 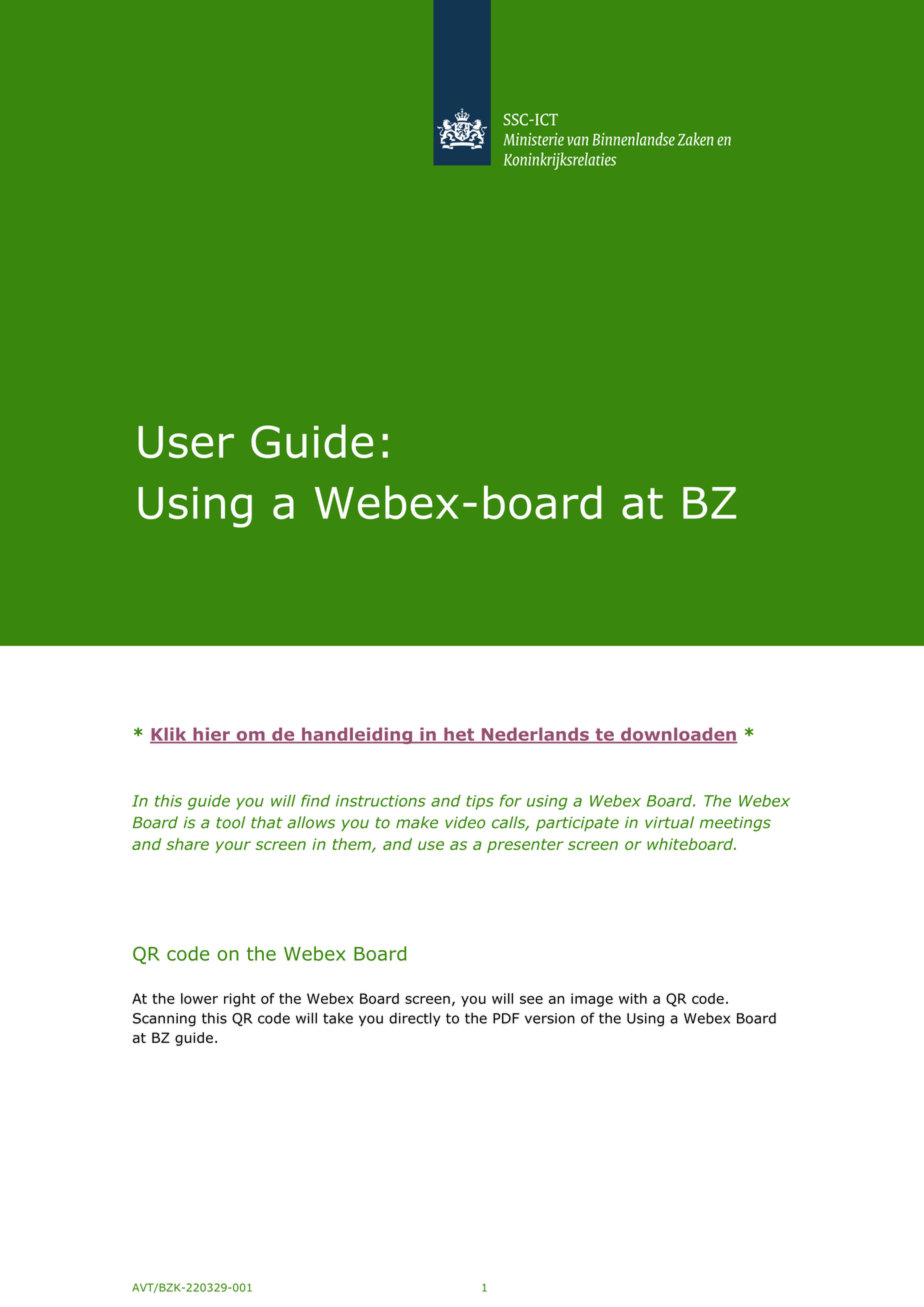 I want to click on right, so click(x=240, y=1000).
